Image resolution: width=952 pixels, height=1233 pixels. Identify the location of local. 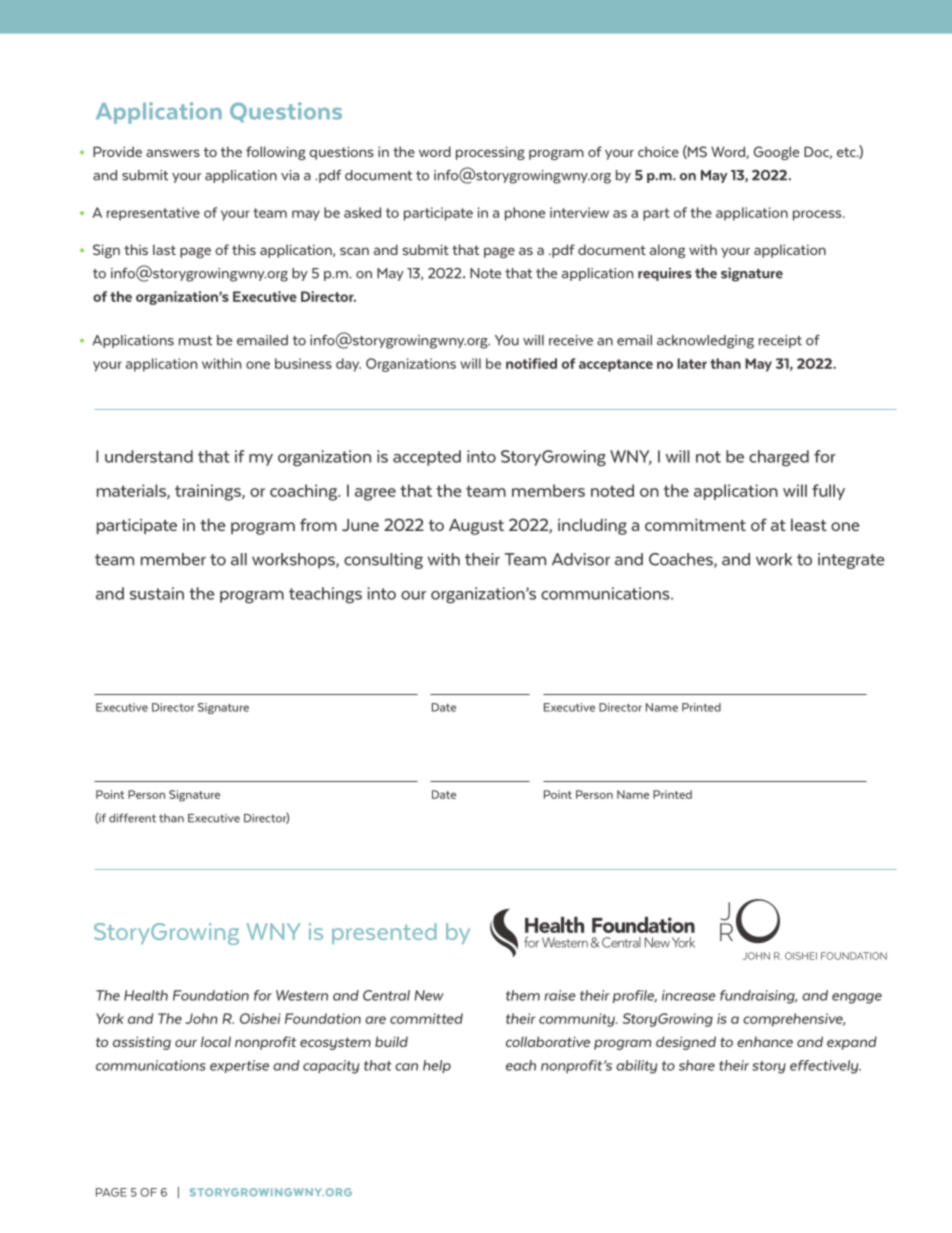
(216, 1041).
